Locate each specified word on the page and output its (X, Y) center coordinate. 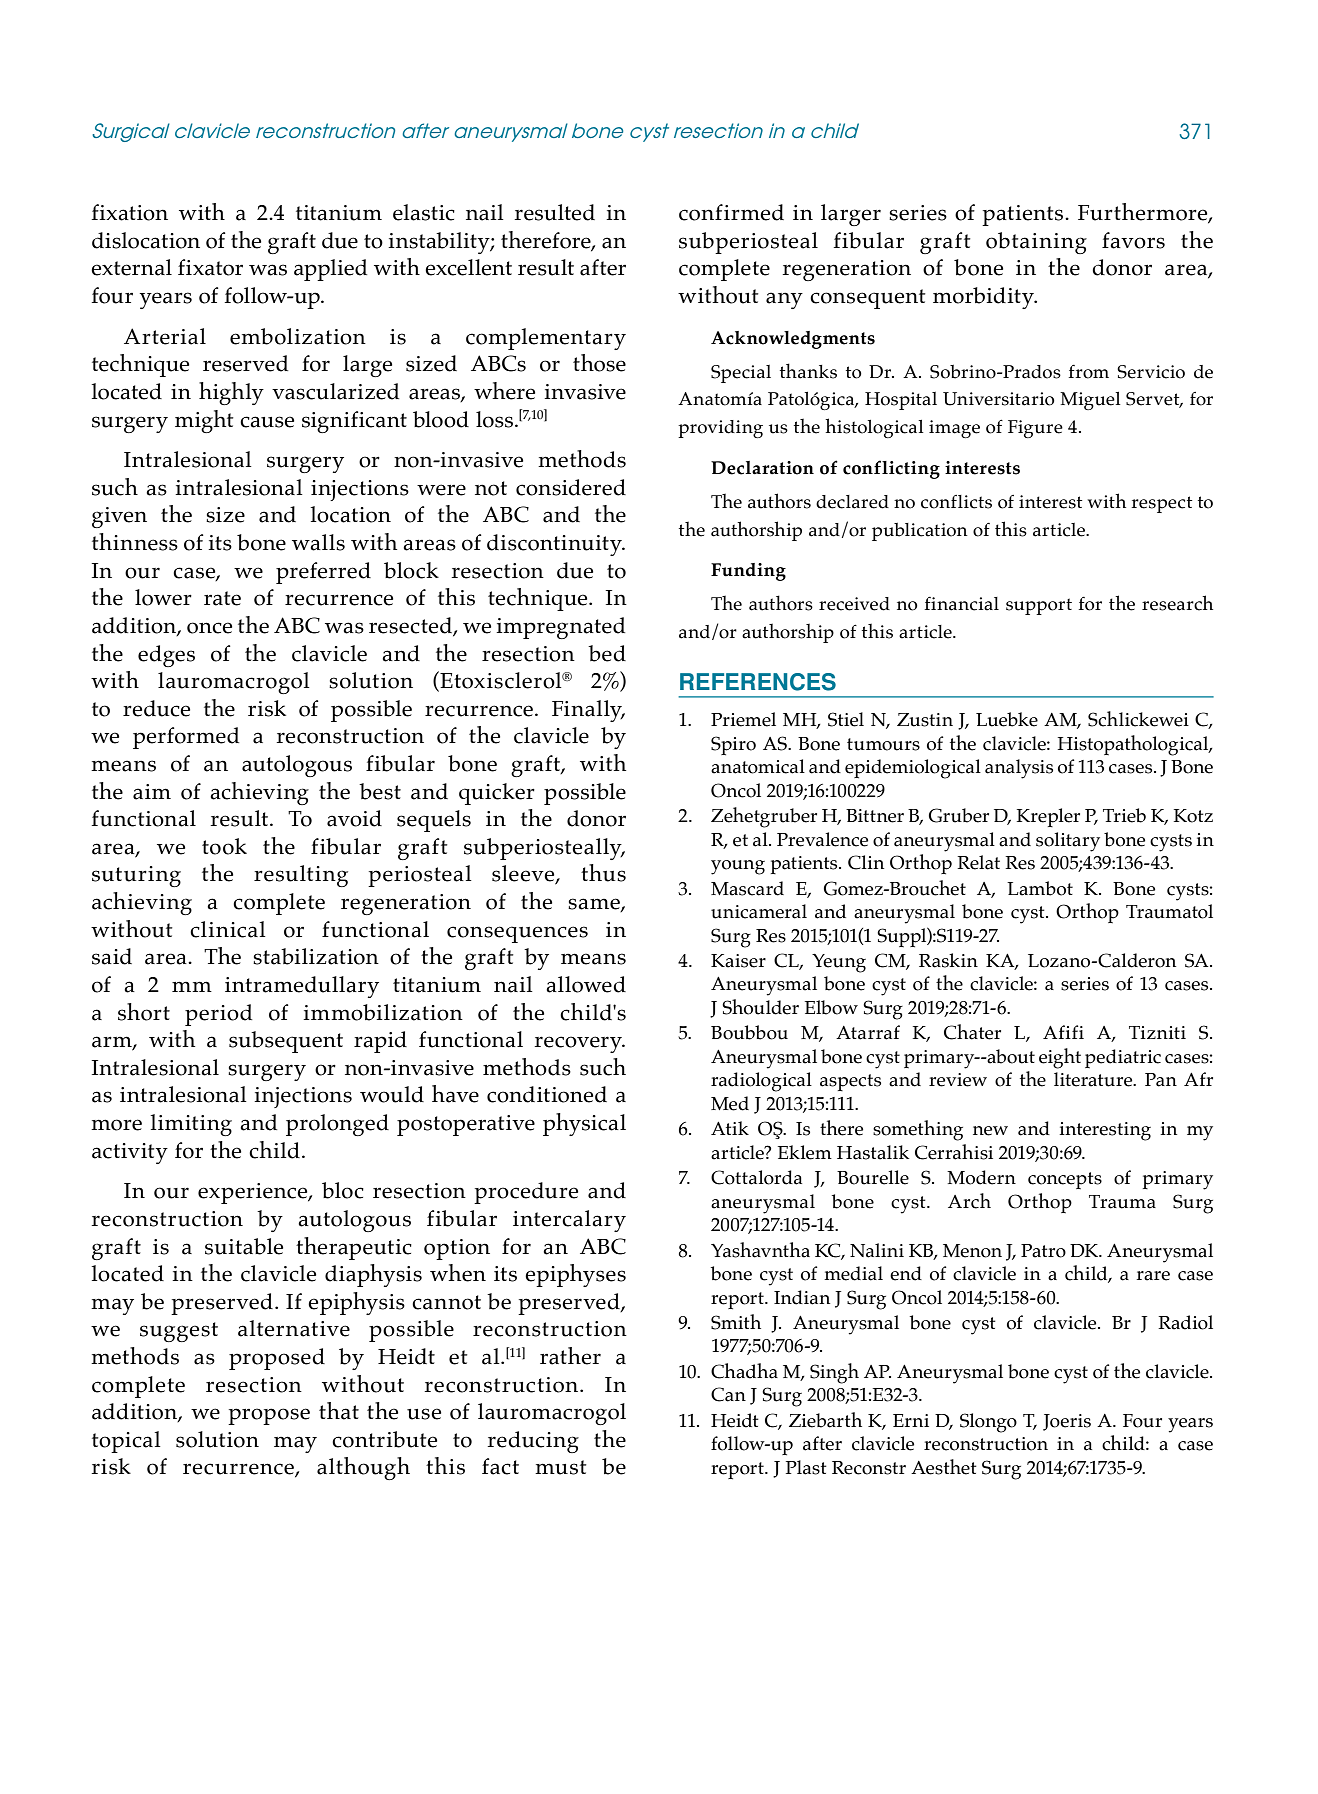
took (224, 846)
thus (603, 873)
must (560, 1467)
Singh (834, 1373)
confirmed (731, 212)
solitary (1068, 842)
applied (330, 270)
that (339, 1411)
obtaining (1036, 243)
